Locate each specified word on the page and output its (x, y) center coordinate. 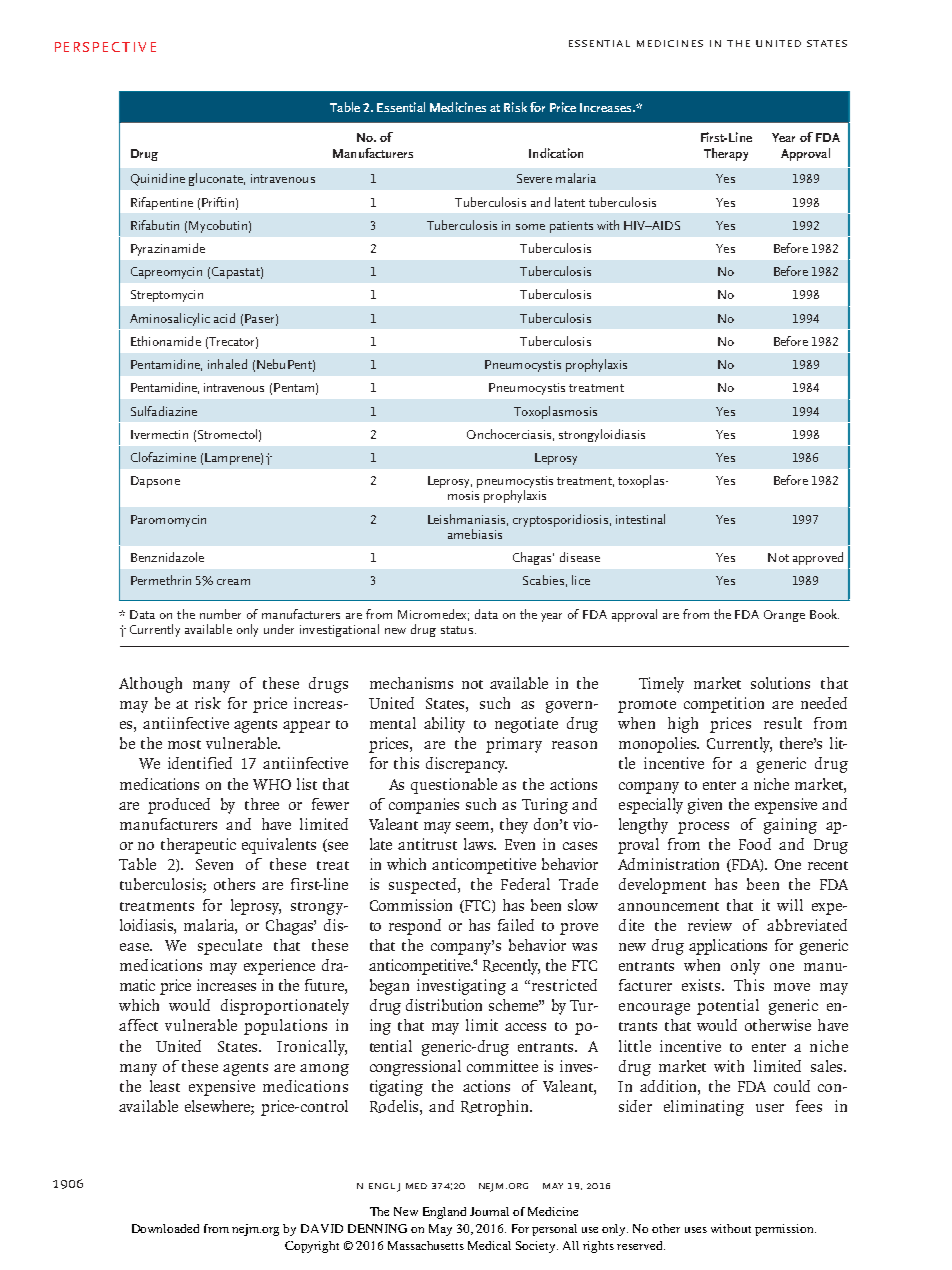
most (184, 744)
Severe (534, 178)
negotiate (526, 725)
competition (724, 705)
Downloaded (165, 1228)
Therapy (726, 154)
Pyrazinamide (168, 249)
